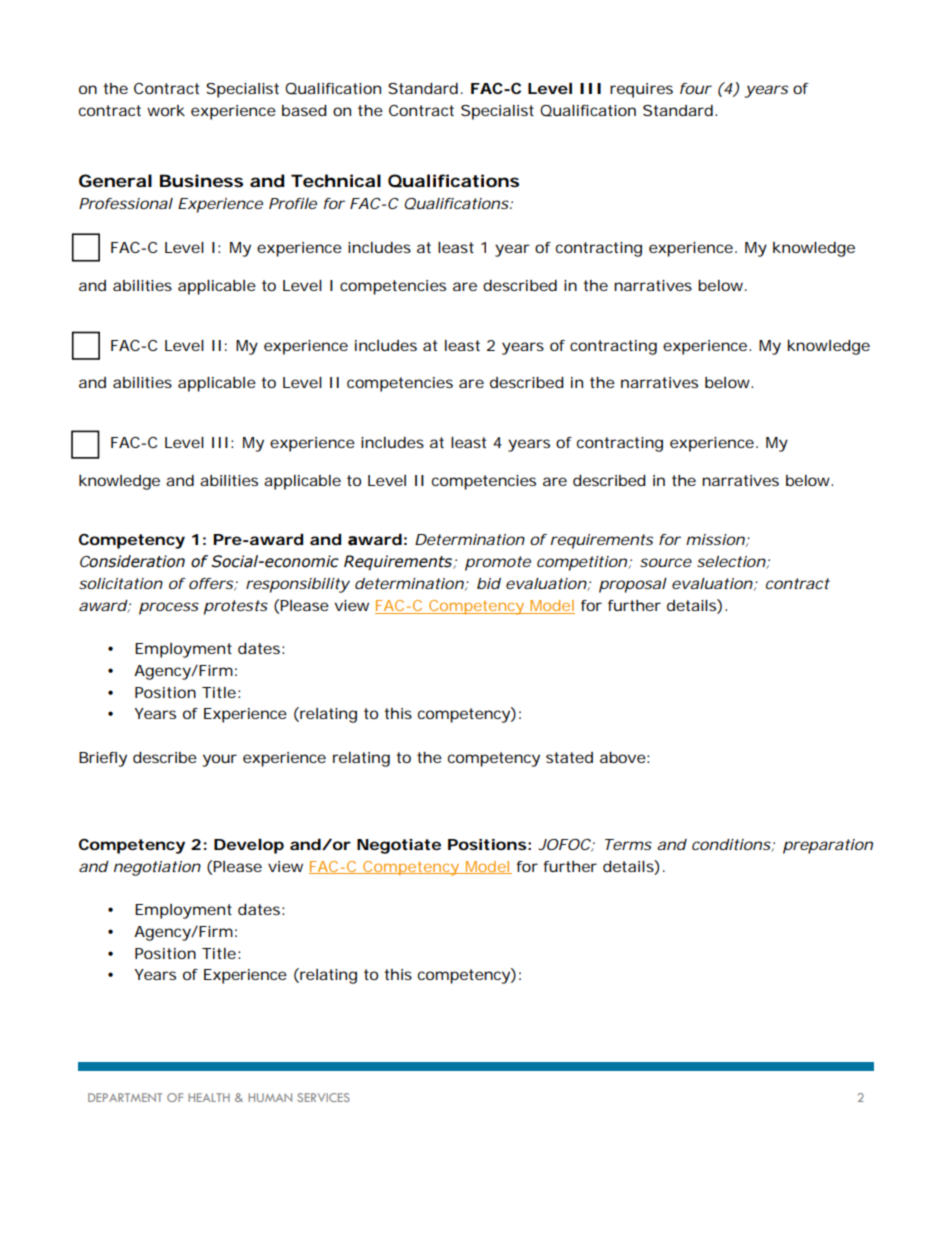 The image size is (952, 1233). What do you see at coordinates (696, 88) in the screenshot?
I see `four` at bounding box center [696, 88].
